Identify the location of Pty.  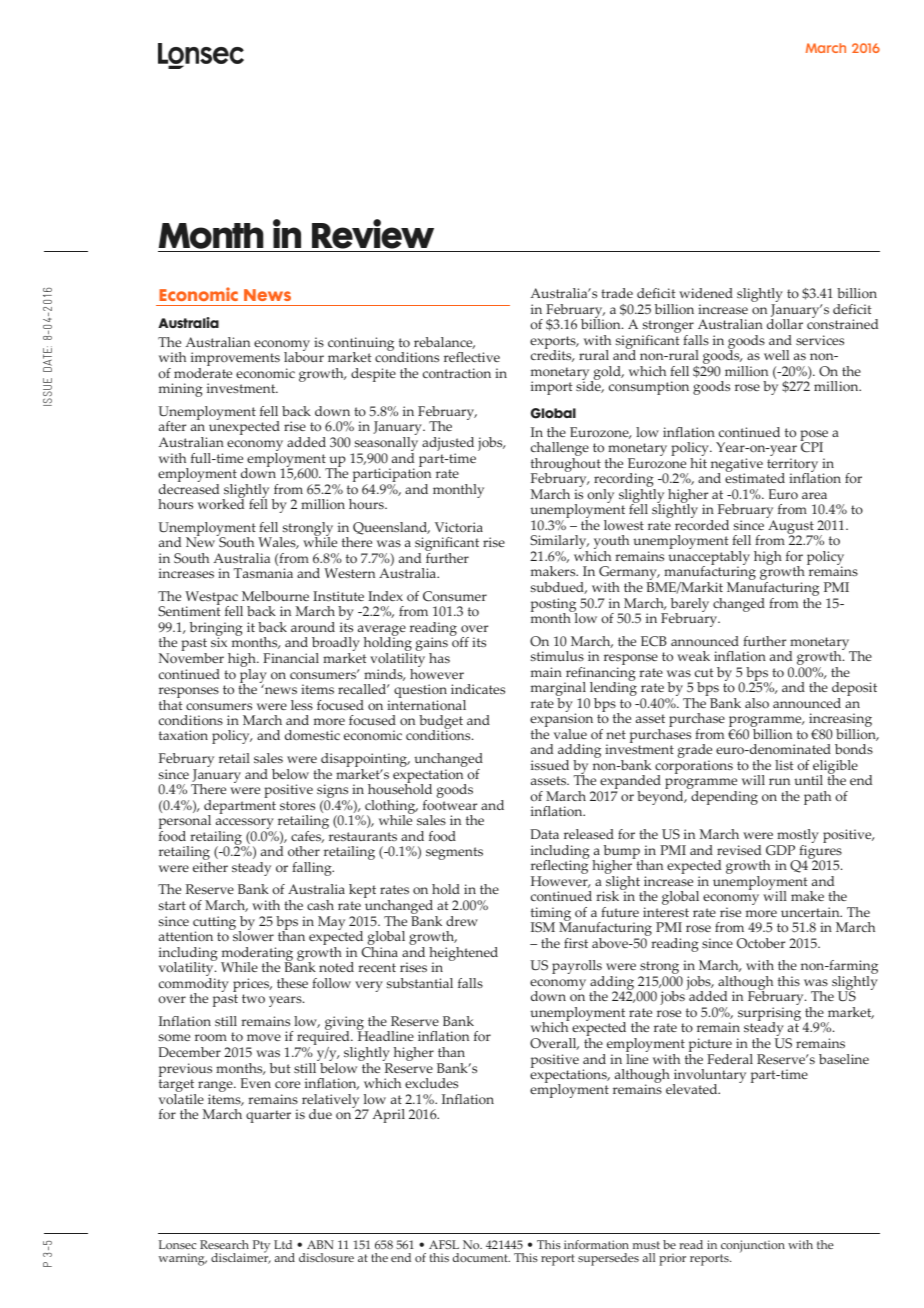
(261, 1246).
